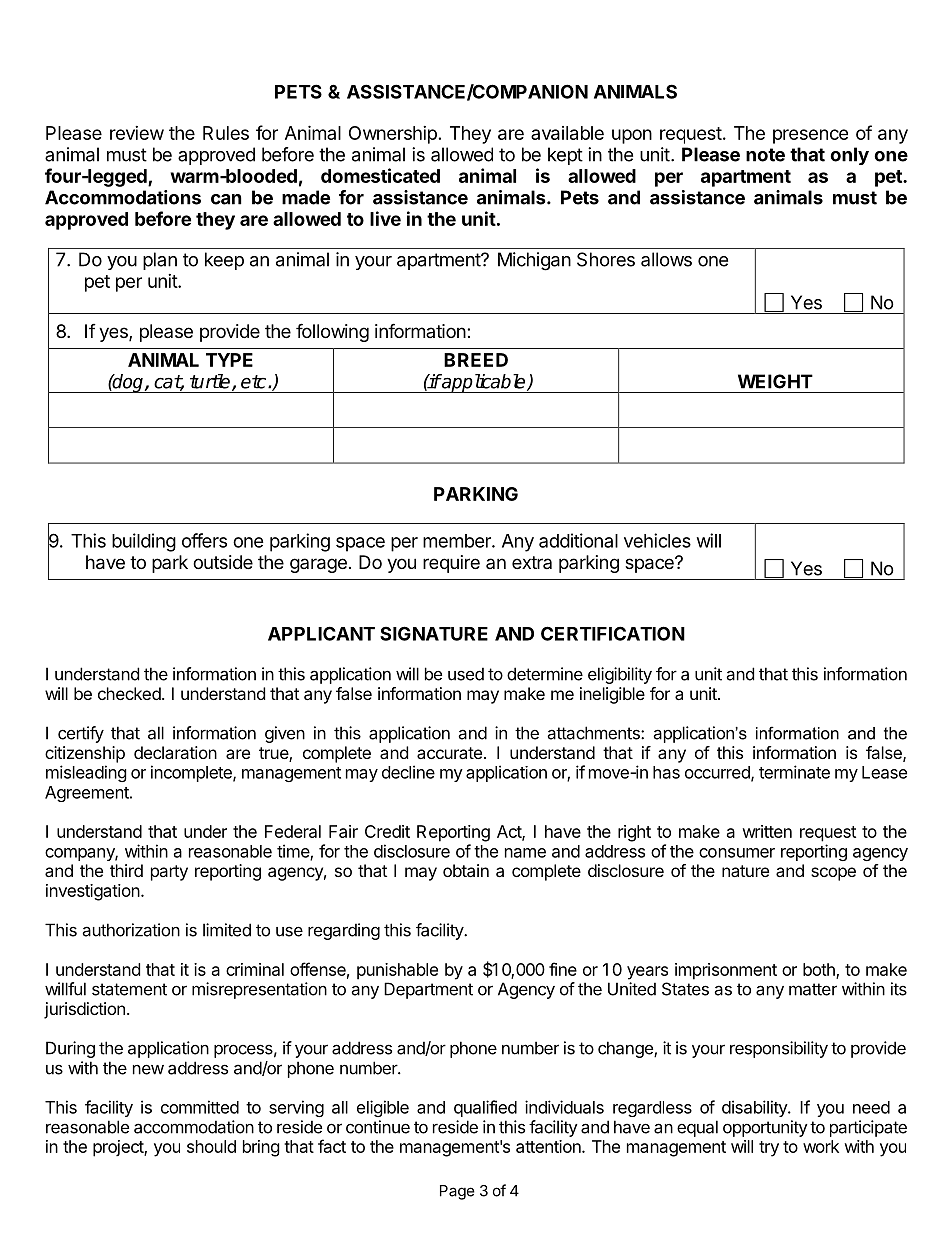 The image size is (952, 1233). I want to click on obtain, so click(466, 870).
